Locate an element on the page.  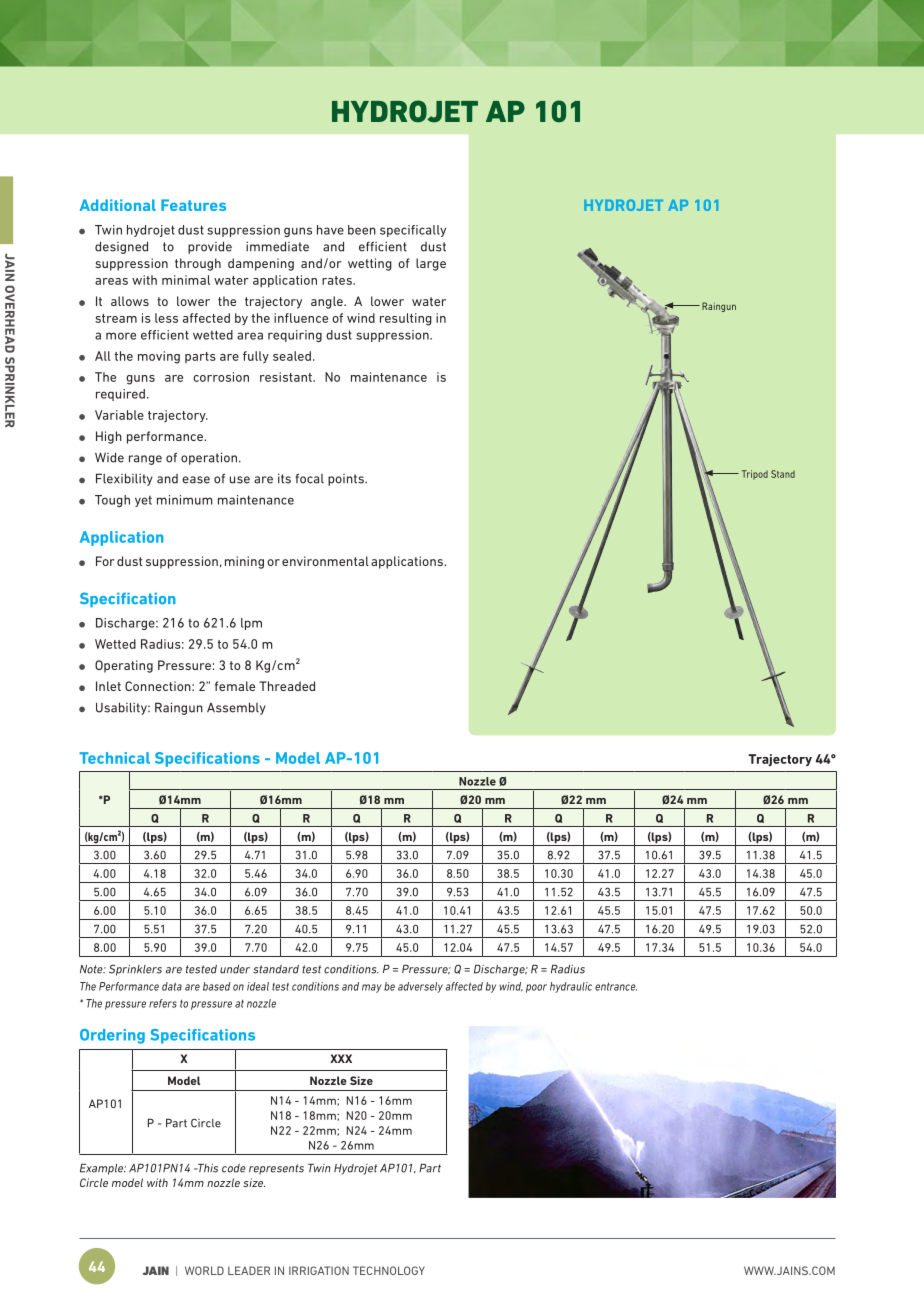
large is located at coordinates (431, 264).
